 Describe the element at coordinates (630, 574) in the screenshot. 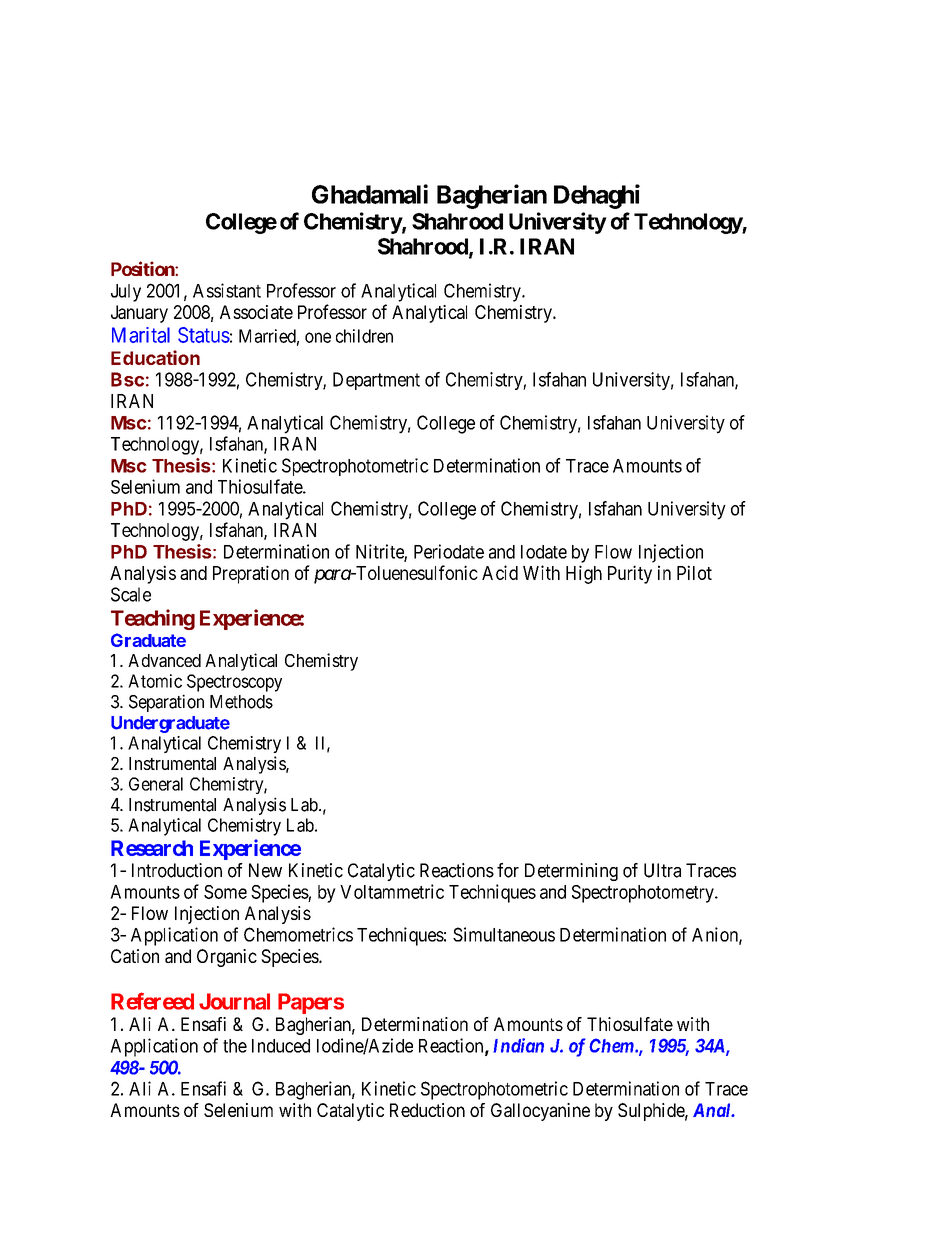

I see `Purity` at that location.
